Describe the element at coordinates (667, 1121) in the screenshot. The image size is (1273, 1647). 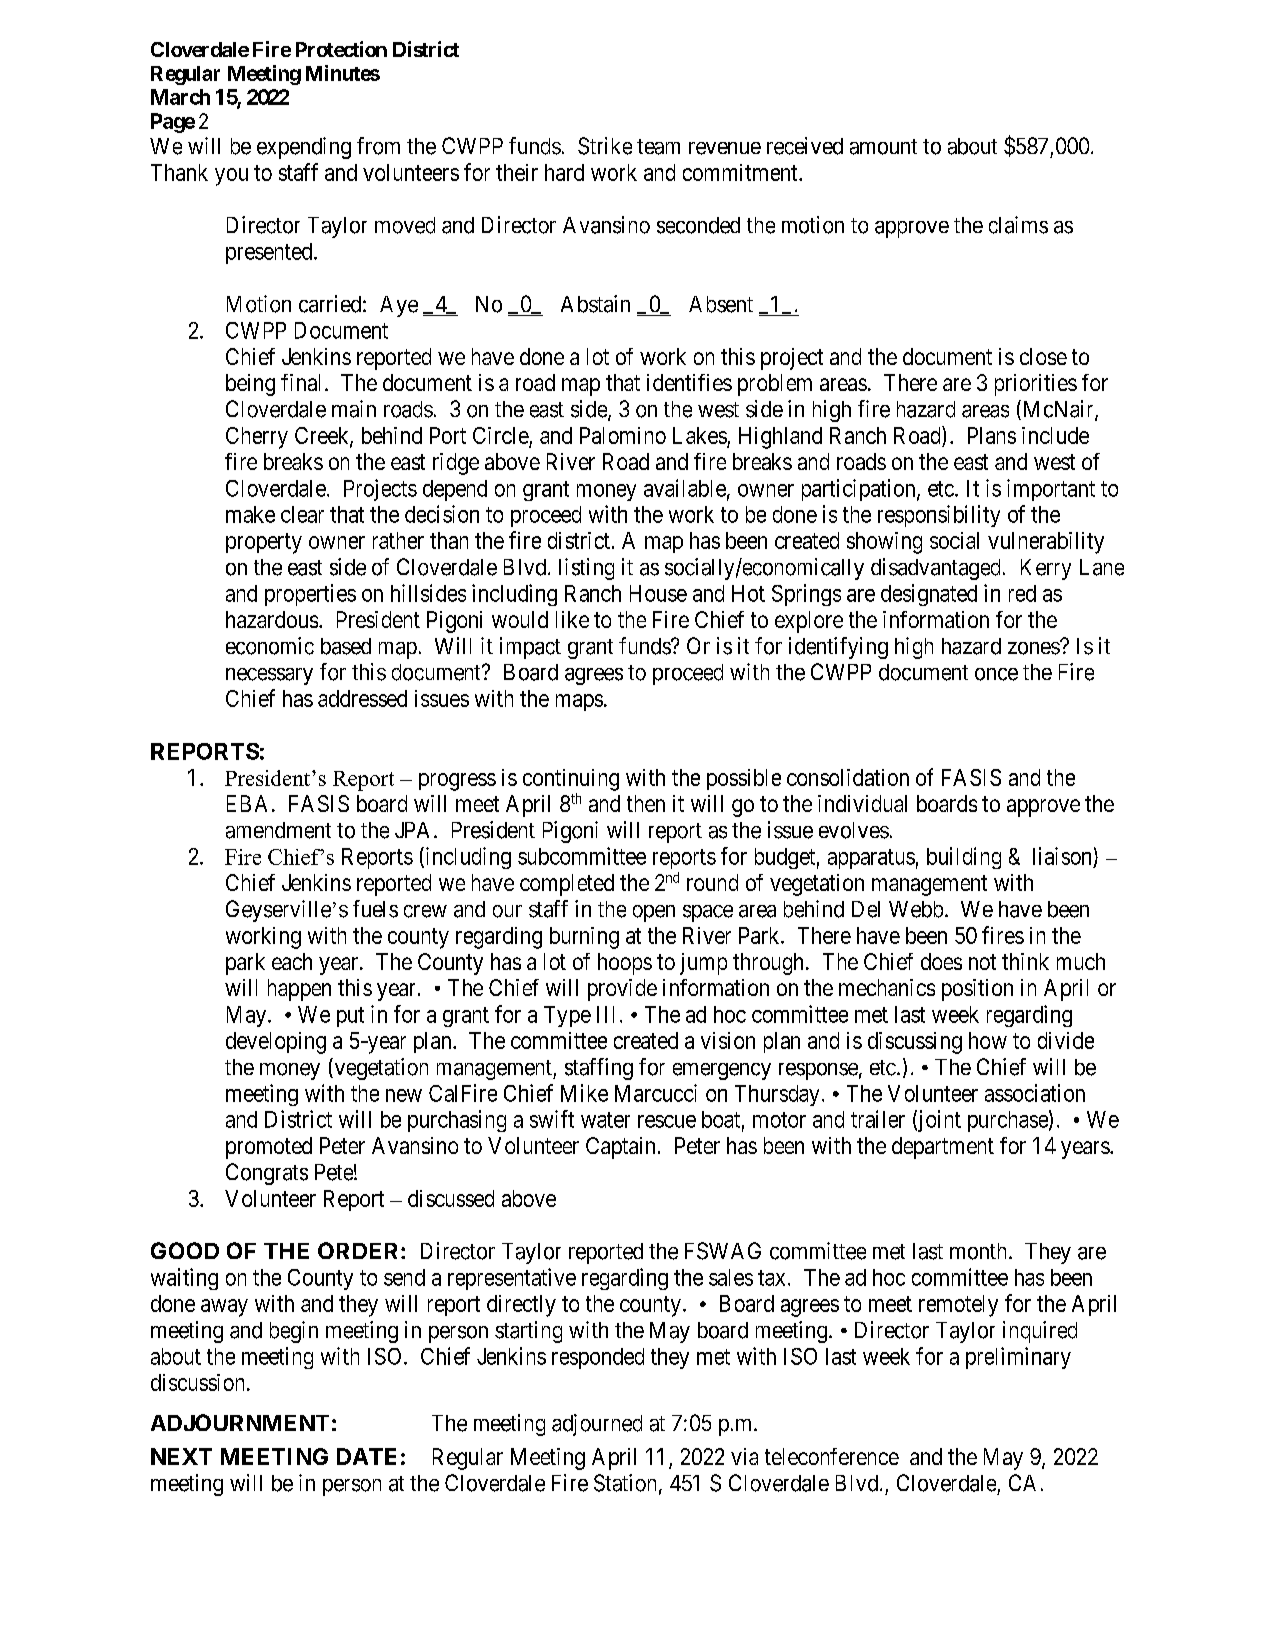
I see `rescue` at that location.
